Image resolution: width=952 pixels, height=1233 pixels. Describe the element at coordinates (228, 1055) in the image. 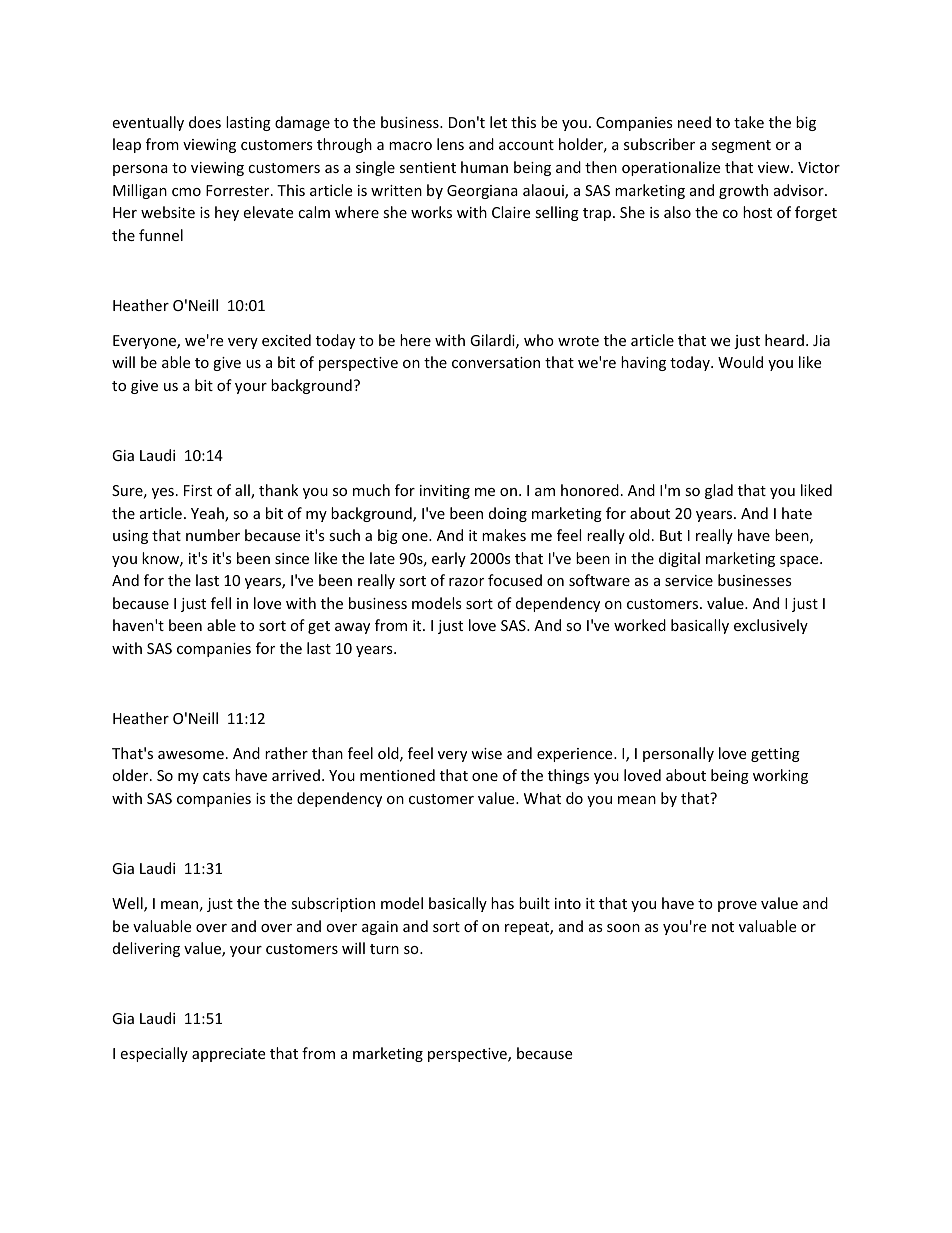

I see `appreciate` at that location.
